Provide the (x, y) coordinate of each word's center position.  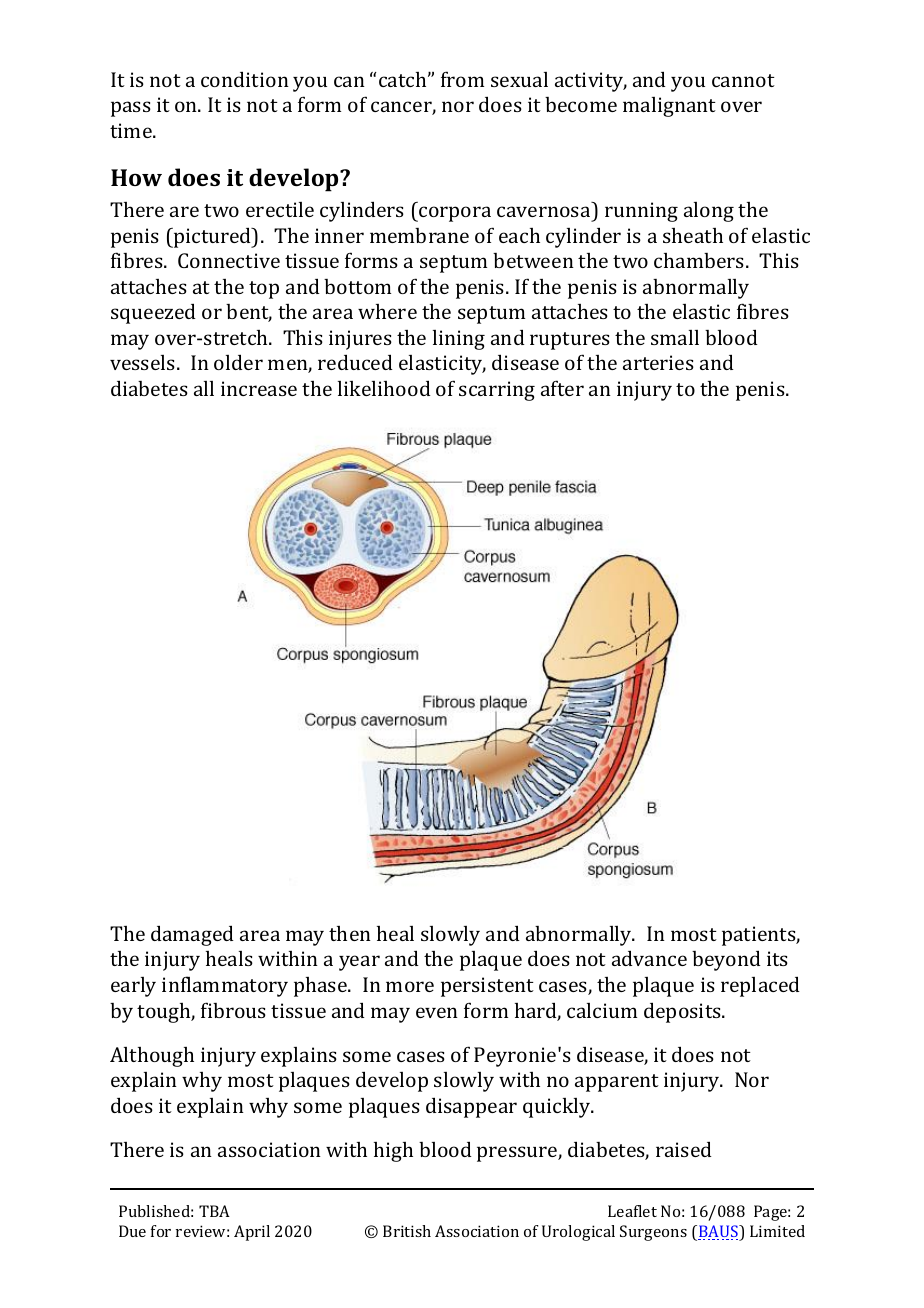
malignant (669, 107)
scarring (497, 391)
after (562, 388)
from (462, 79)
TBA (214, 1211)
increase (259, 388)
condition (245, 79)
